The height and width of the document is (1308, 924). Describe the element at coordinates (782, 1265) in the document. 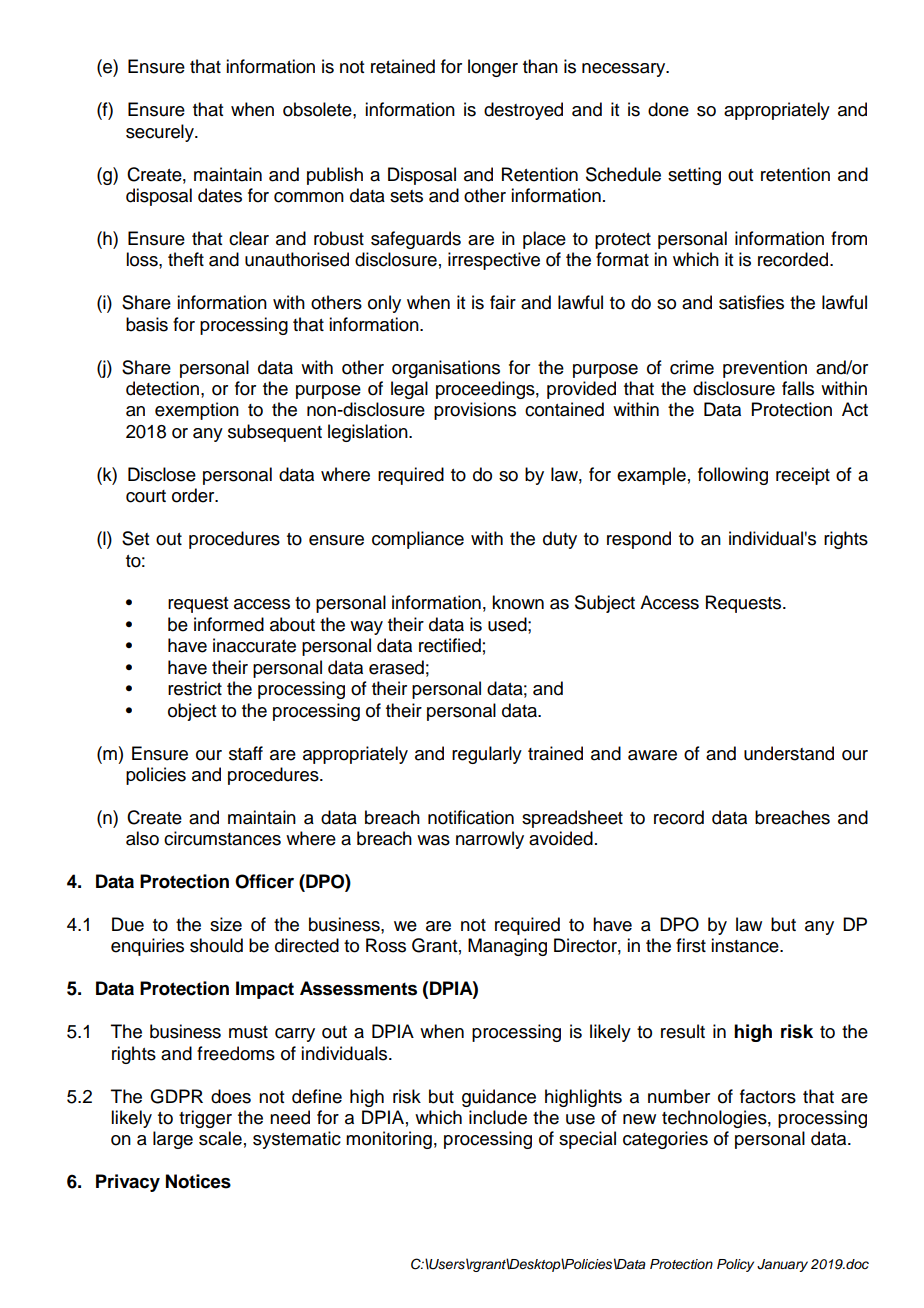

I see `January` at that location.
